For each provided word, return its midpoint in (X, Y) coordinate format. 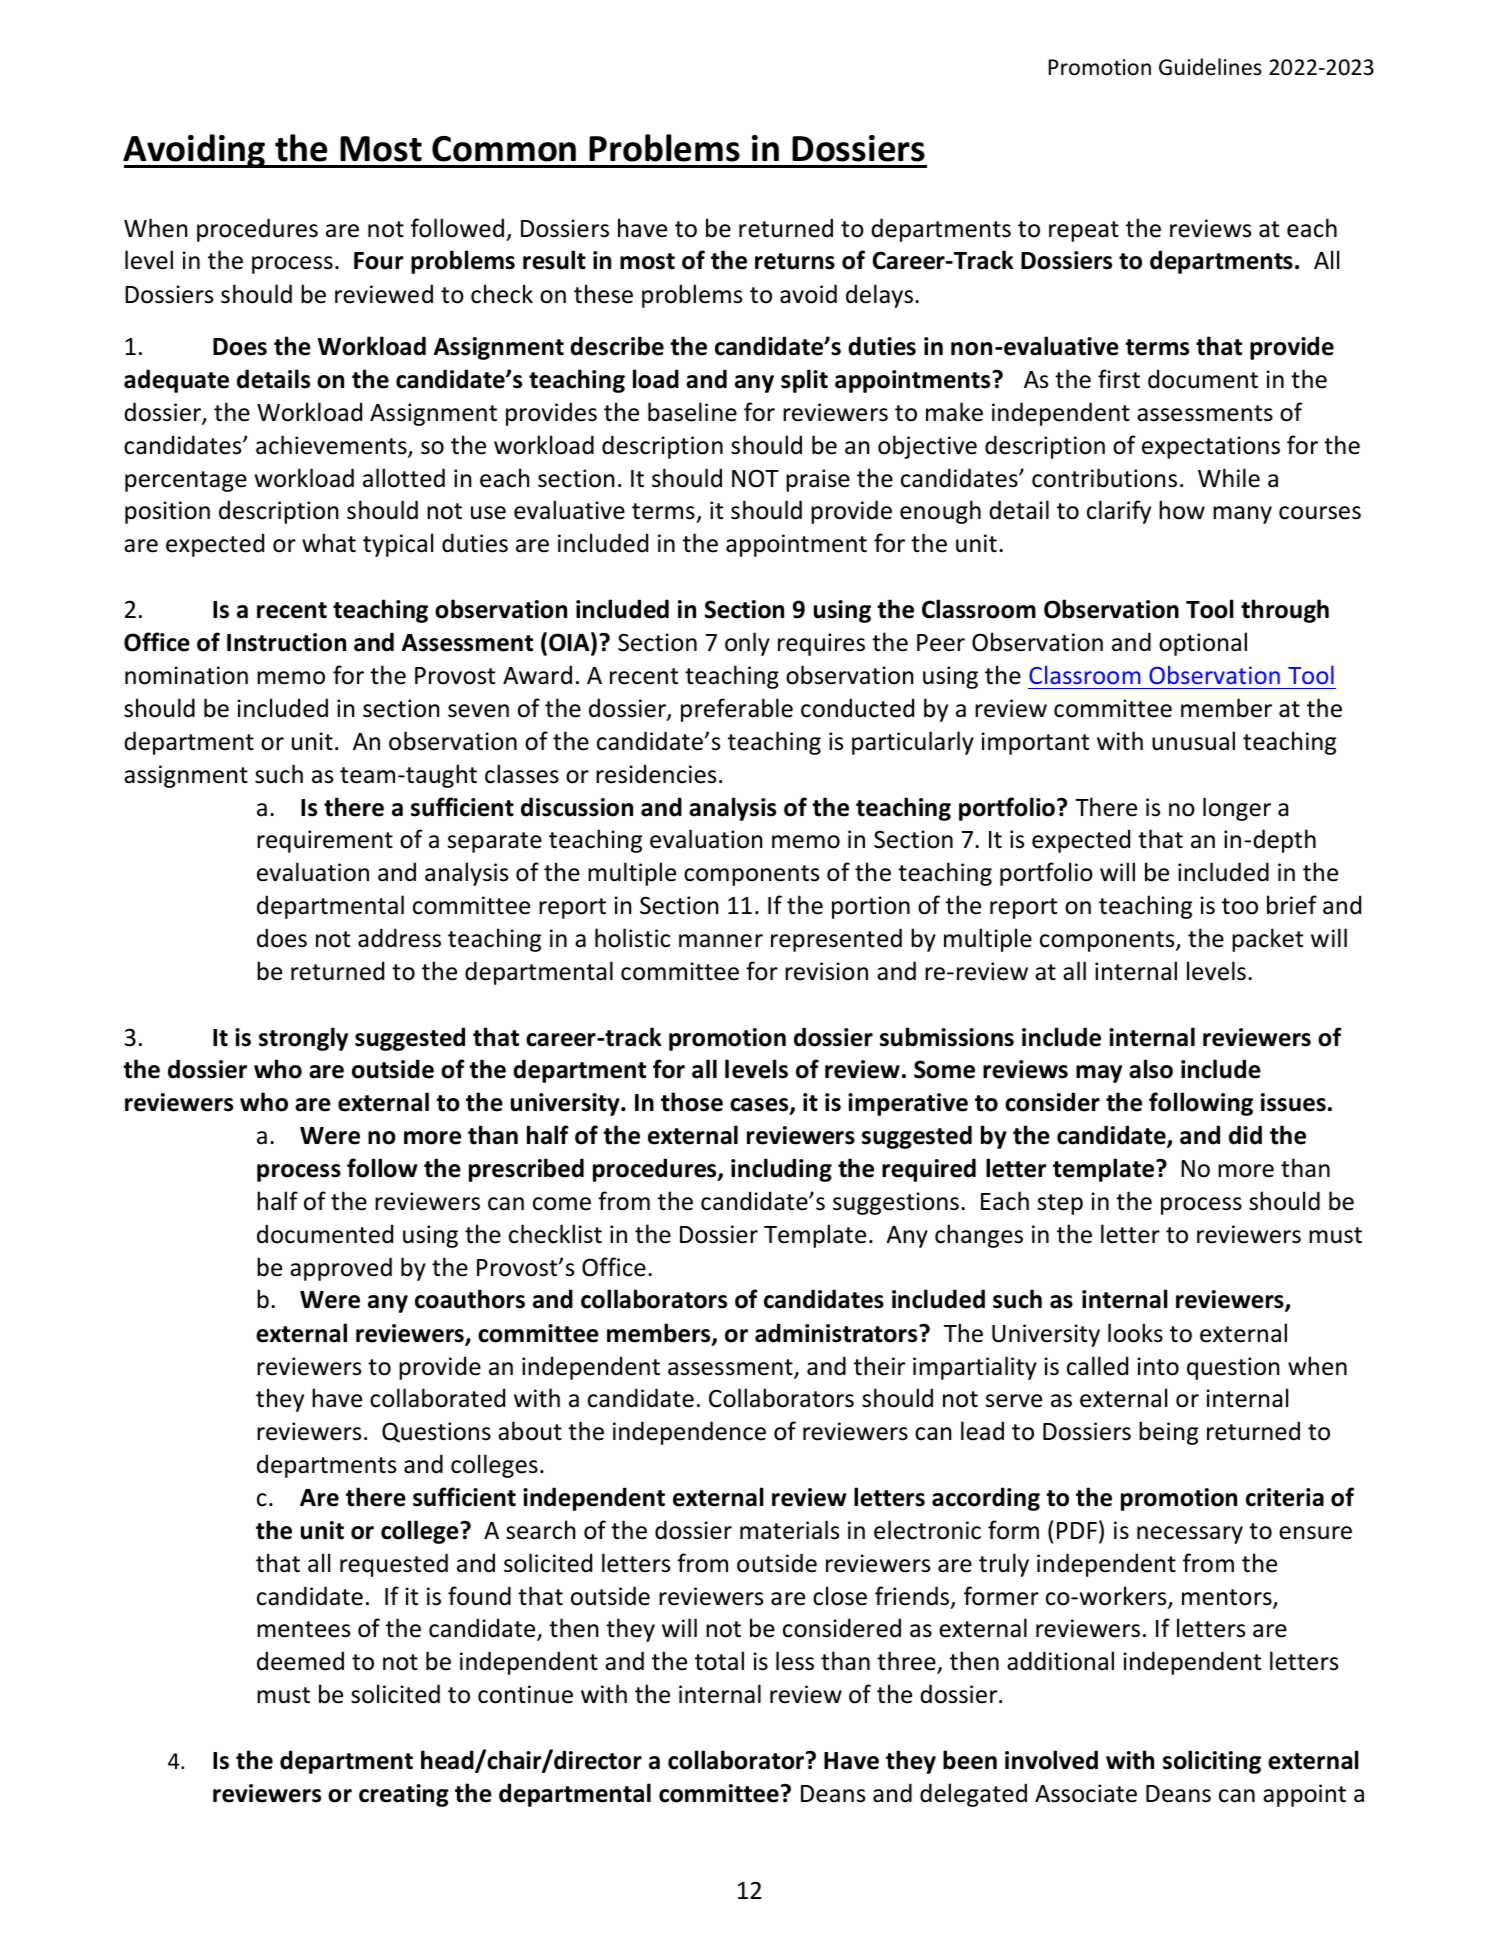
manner (721, 941)
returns (795, 261)
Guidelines (1210, 67)
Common (504, 149)
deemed (300, 1661)
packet (1267, 940)
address (399, 938)
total (719, 1661)
